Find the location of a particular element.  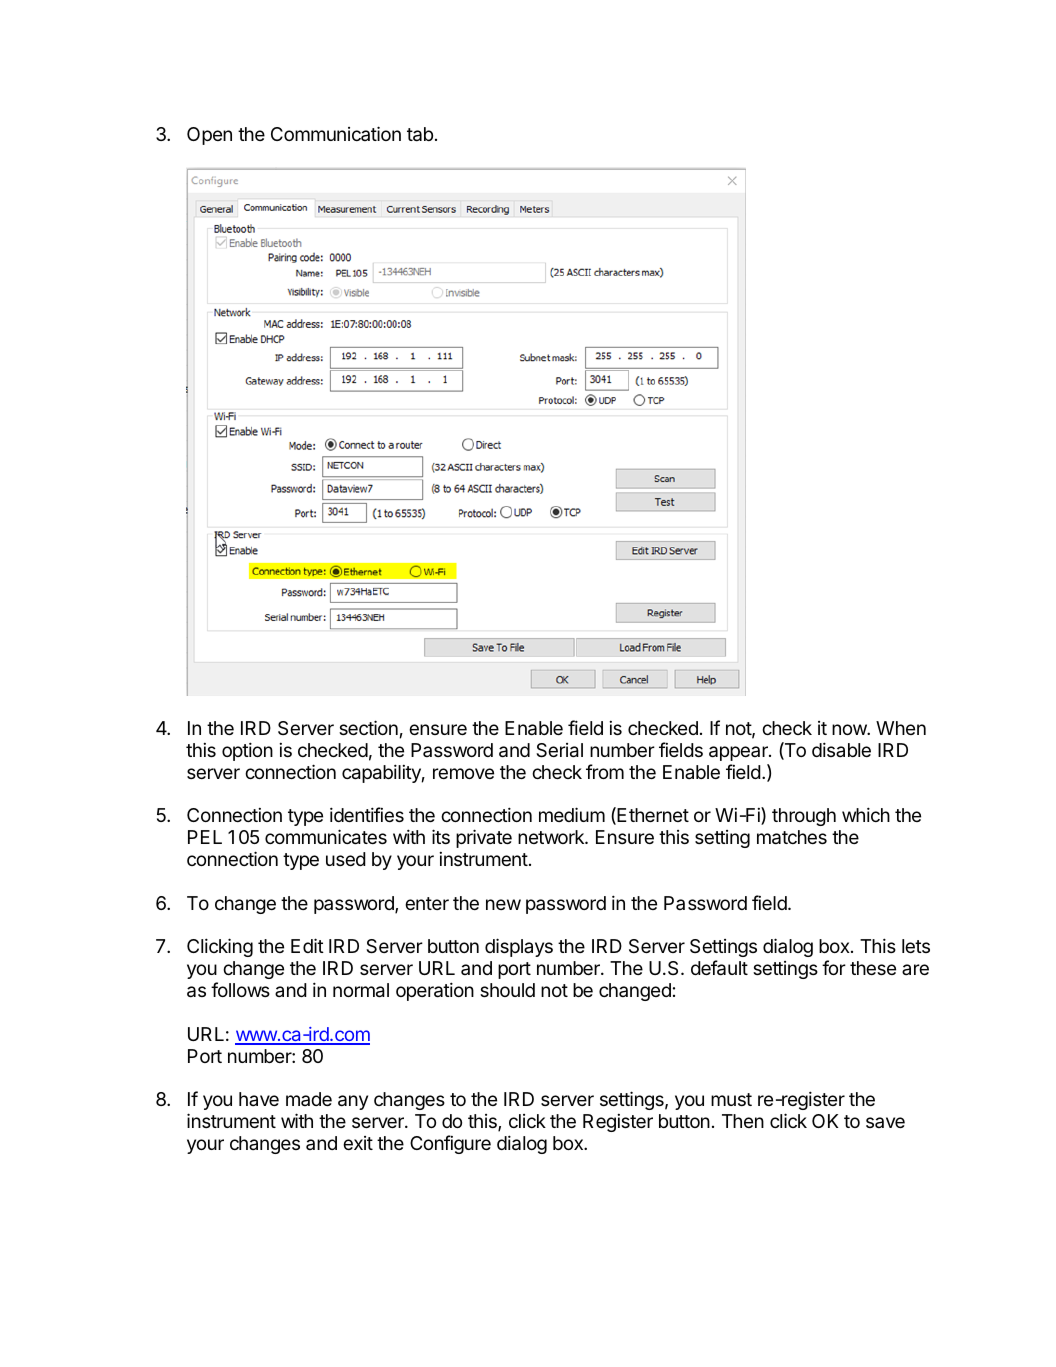

Open is located at coordinates (209, 136).
